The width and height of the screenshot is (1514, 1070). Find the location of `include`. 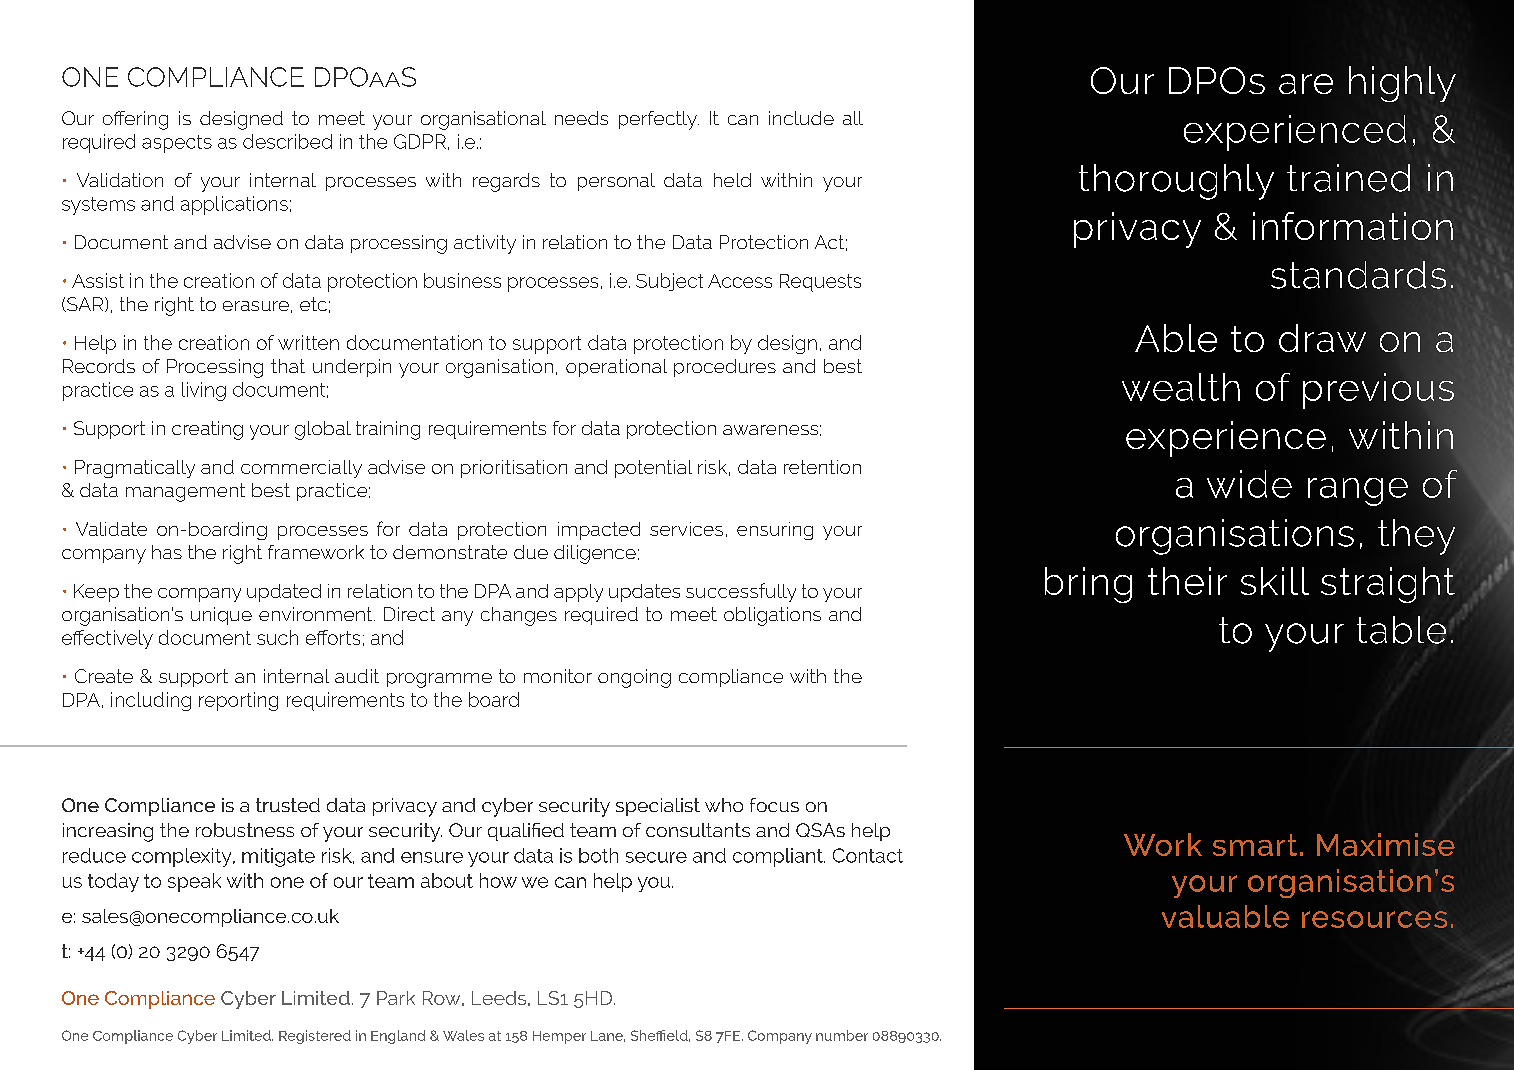

include is located at coordinates (801, 118).
